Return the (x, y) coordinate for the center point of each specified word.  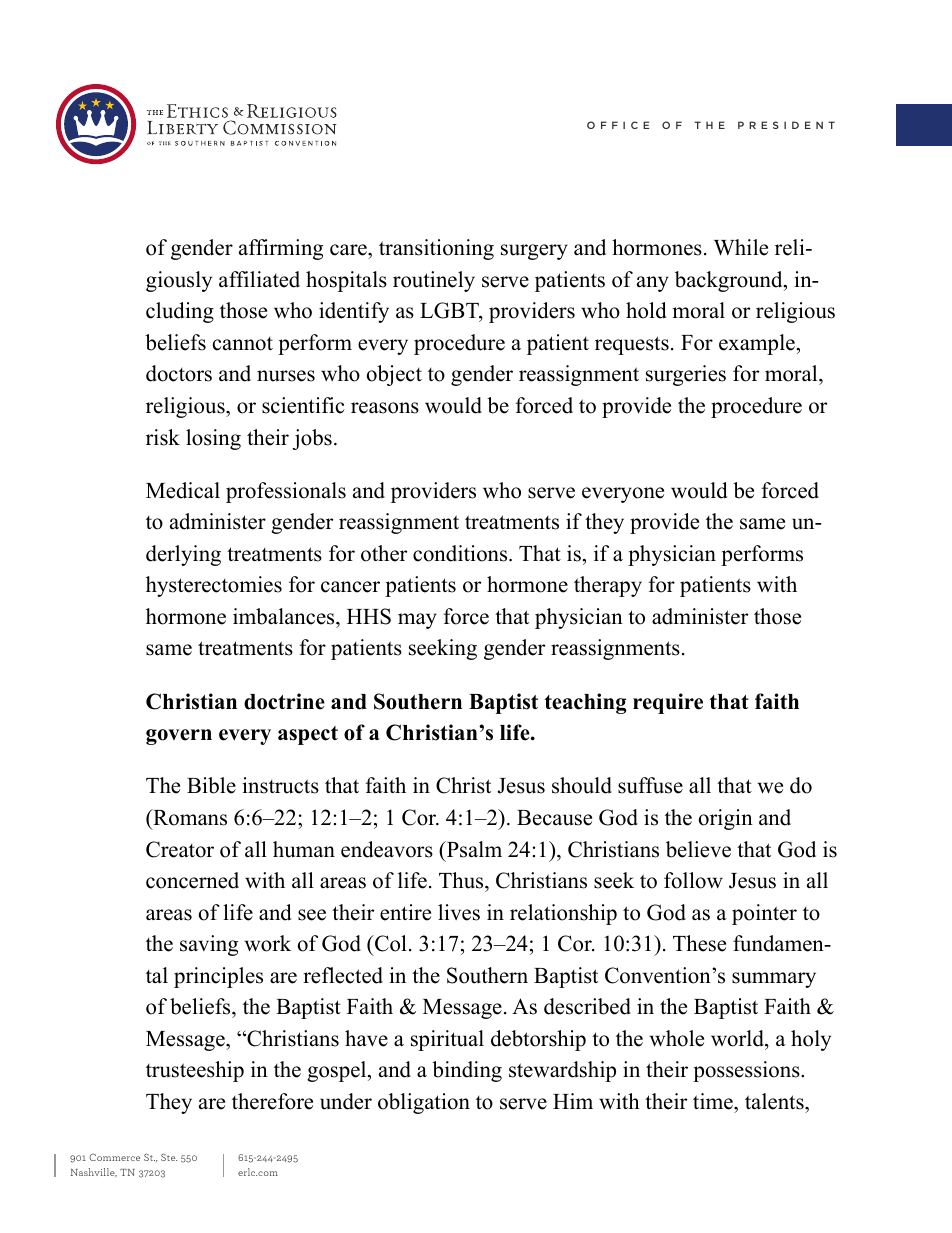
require (668, 703)
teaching (586, 703)
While (741, 247)
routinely (434, 281)
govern (179, 737)
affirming (281, 249)
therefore (272, 1101)
